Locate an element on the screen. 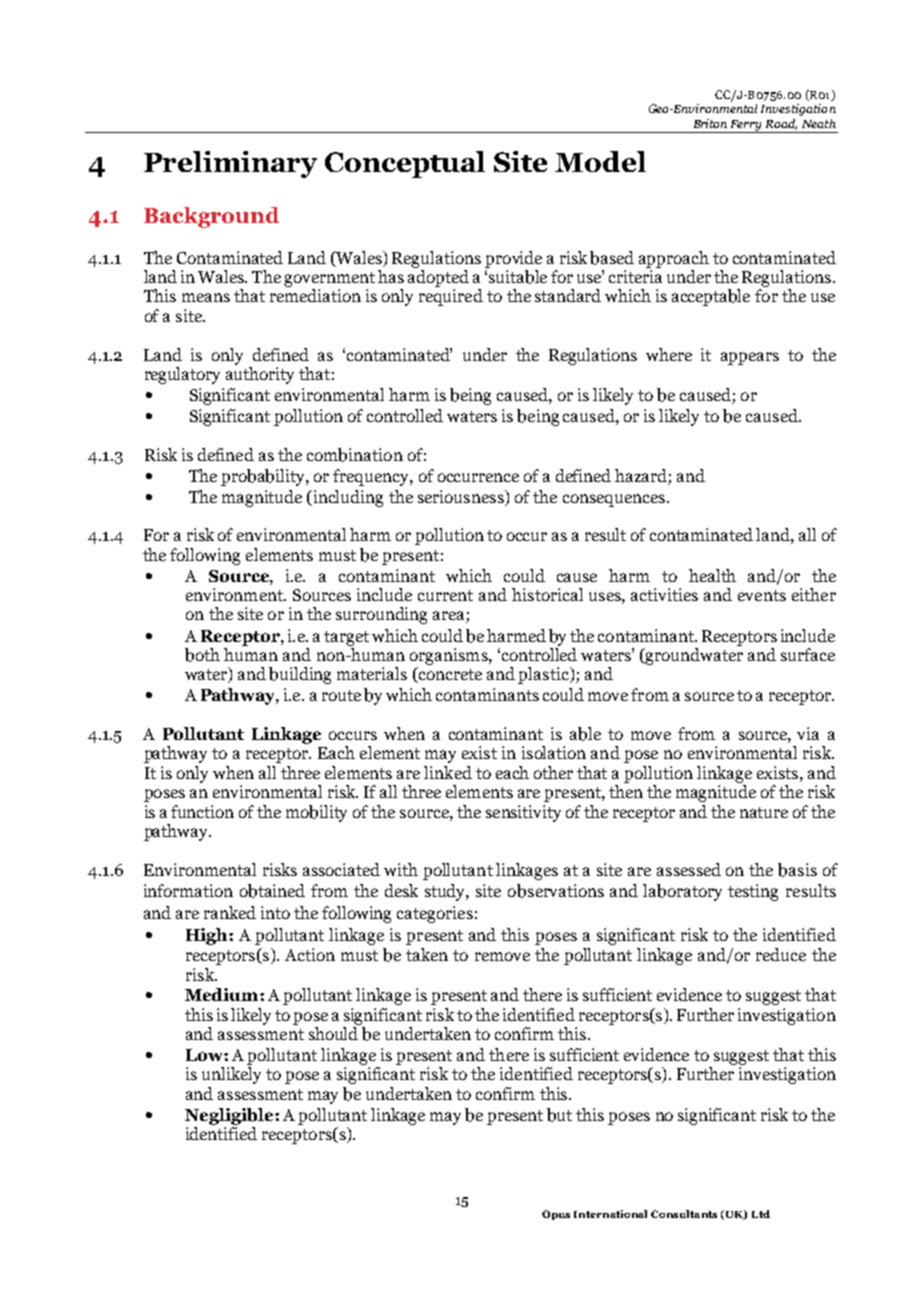 The height and width of the screenshot is (1308, 924). required is located at coordinates (451, 297).
